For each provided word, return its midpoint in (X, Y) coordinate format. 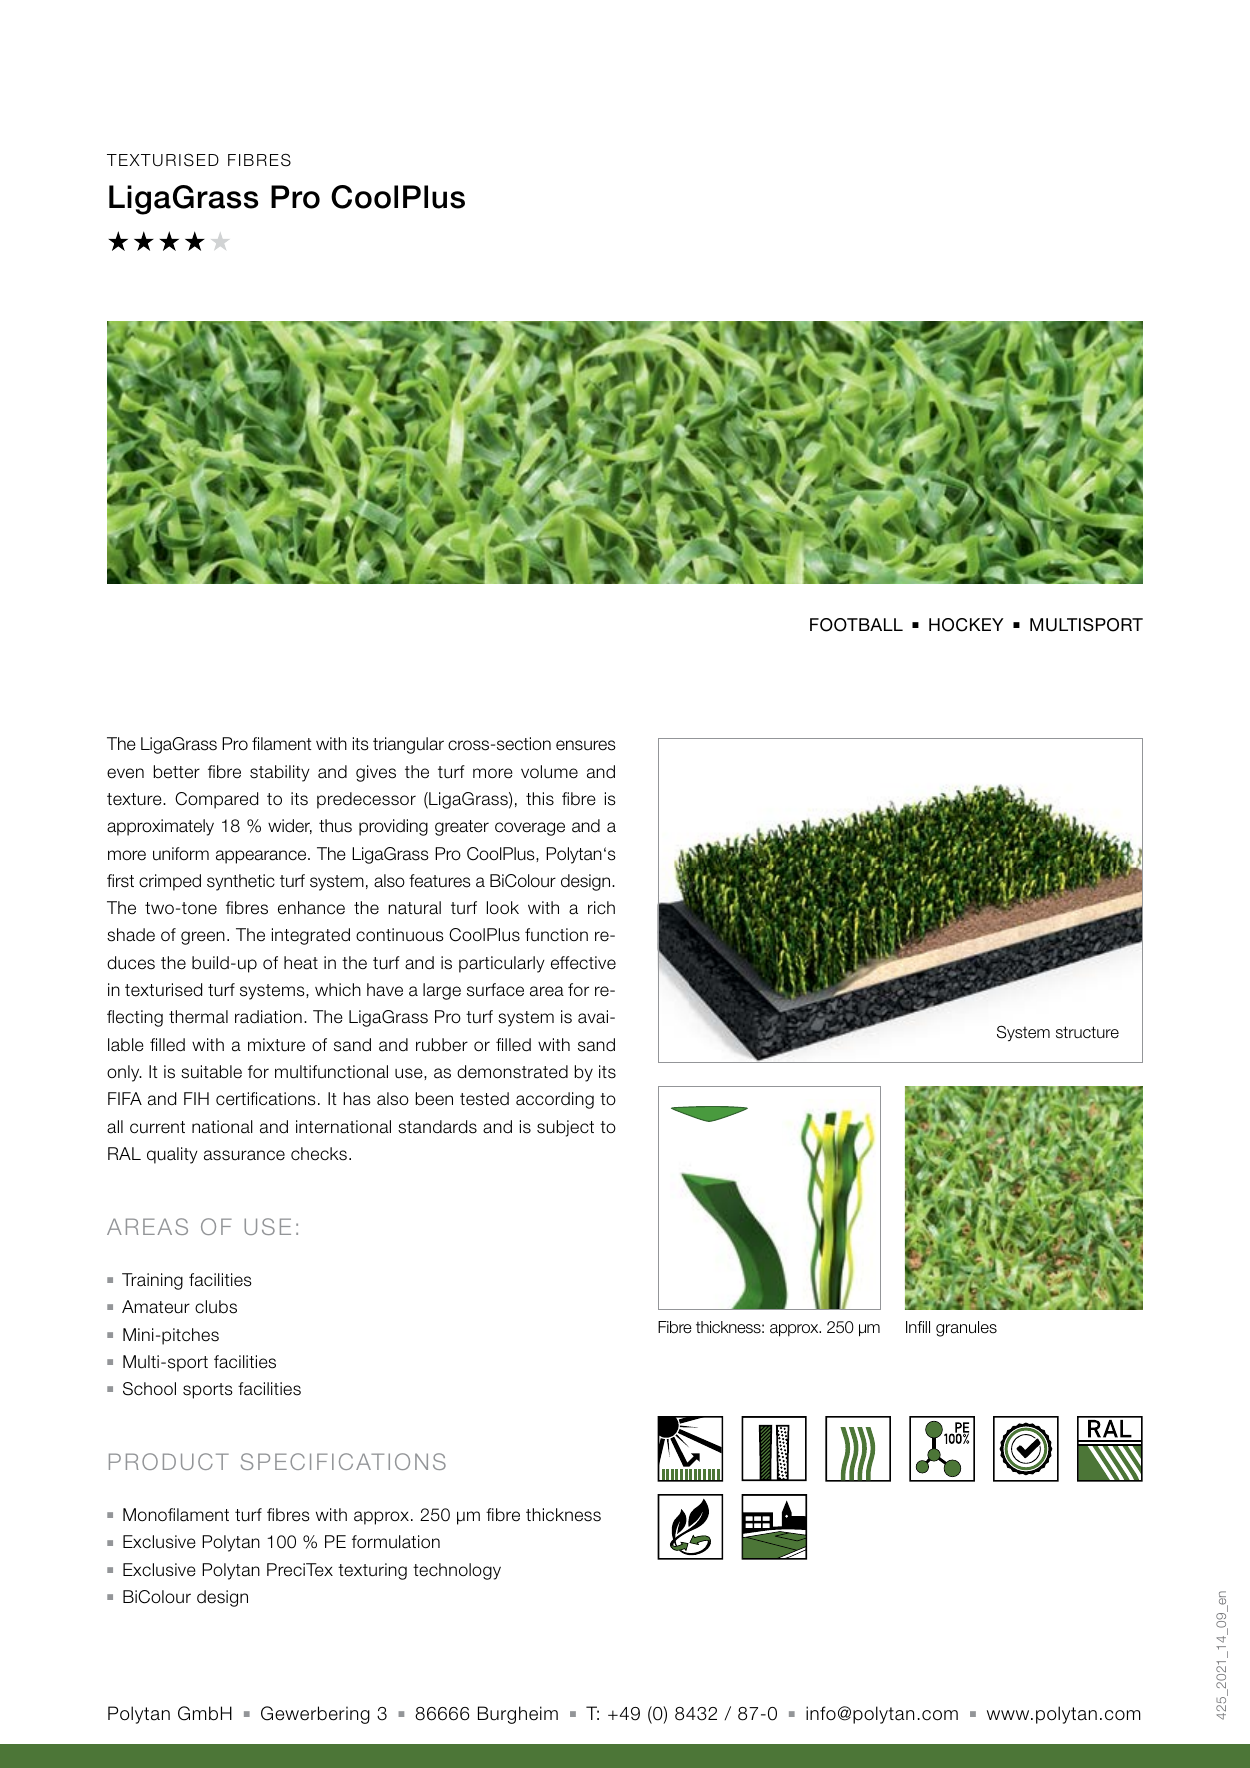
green (203, 938)
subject (565, 1128)
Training (152, 1281)
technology (457, 1571)
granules (966, 1329)
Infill (918, 1327)
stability (280, 773)
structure (1087, 1032)
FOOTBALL (856, 625)
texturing (372, 1571)
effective (583, 963)
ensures (586, 745)
